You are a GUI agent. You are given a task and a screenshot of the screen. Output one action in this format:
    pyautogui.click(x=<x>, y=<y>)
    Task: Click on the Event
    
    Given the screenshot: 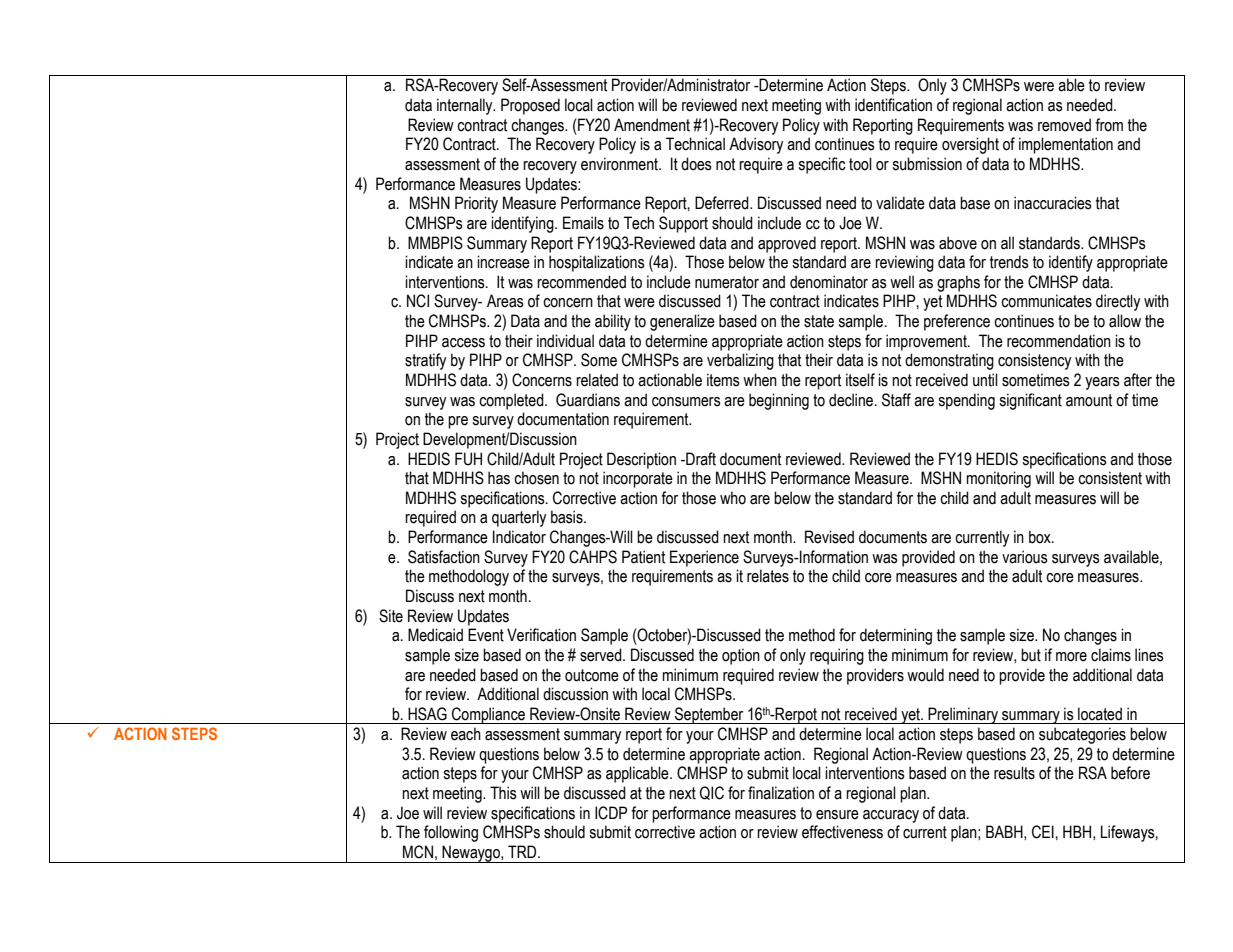 What is the action you would take?
    pyautogui.click(x=486, y=635)
